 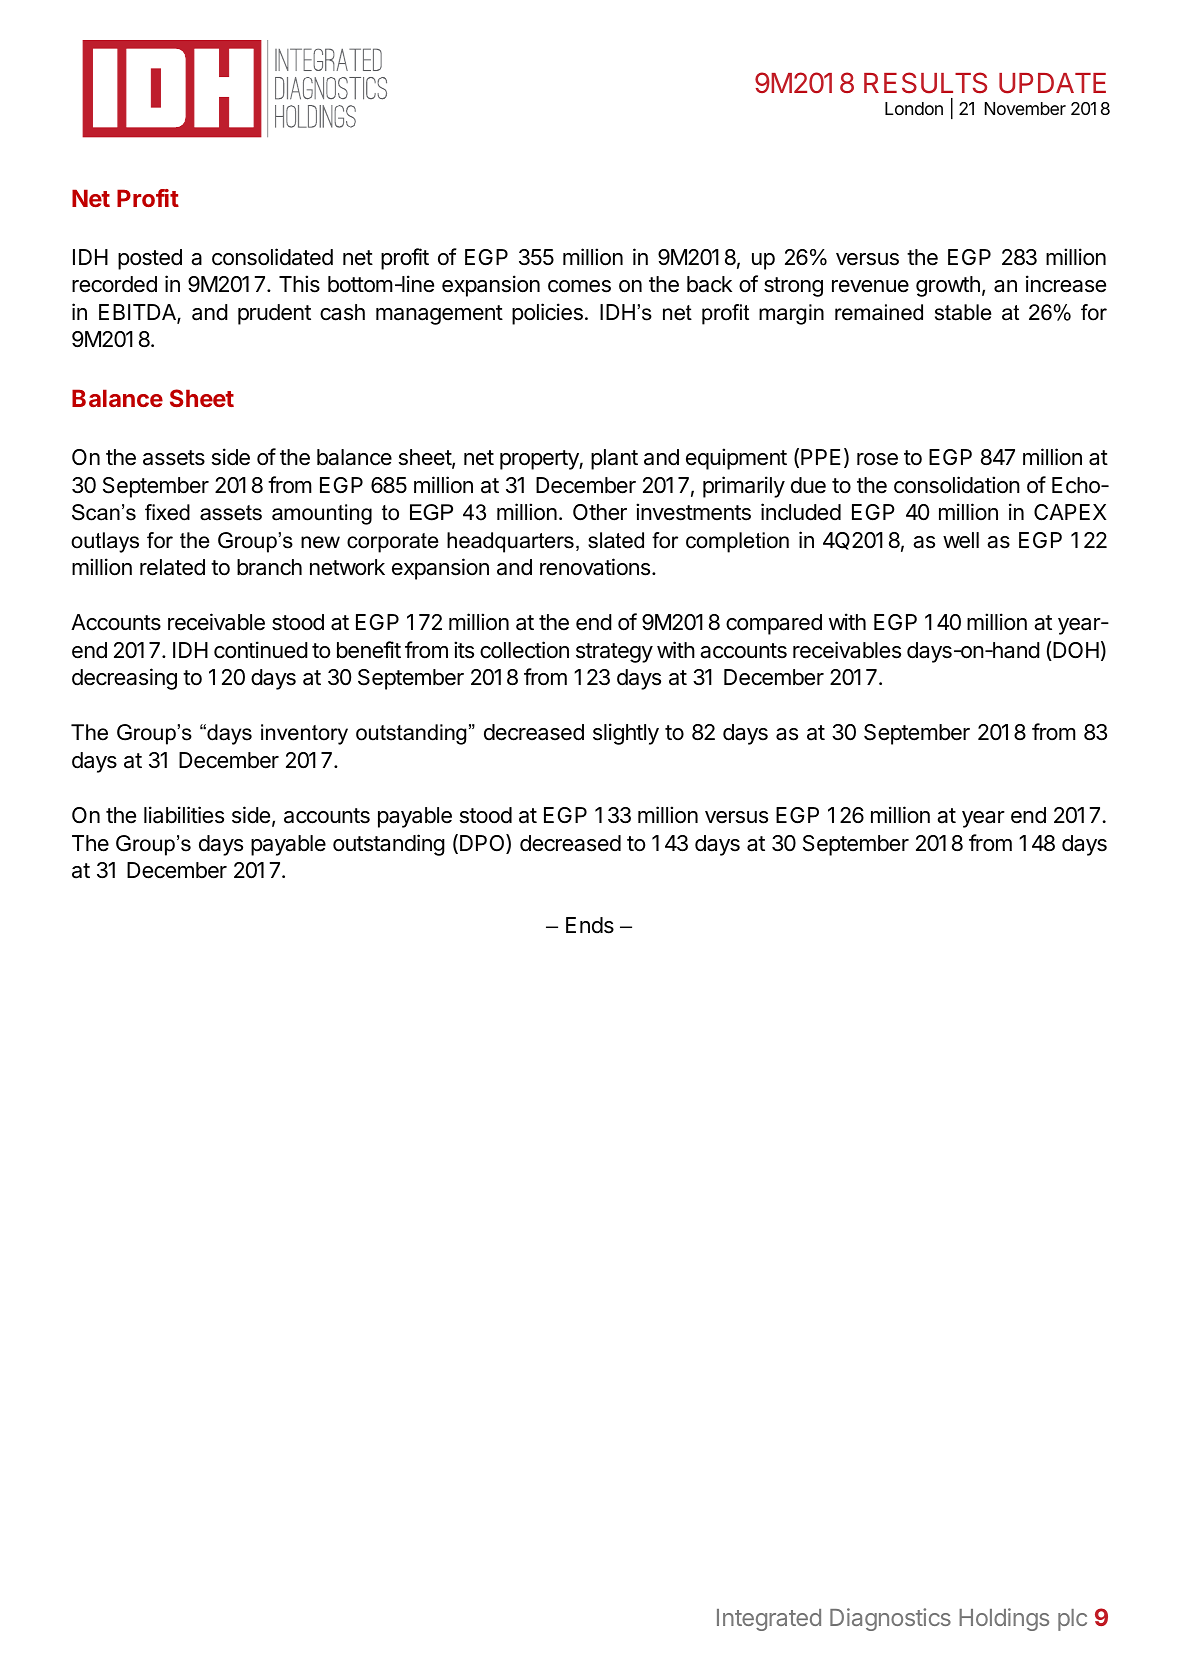 I want to click on Other, so click(x=600, y=512).
